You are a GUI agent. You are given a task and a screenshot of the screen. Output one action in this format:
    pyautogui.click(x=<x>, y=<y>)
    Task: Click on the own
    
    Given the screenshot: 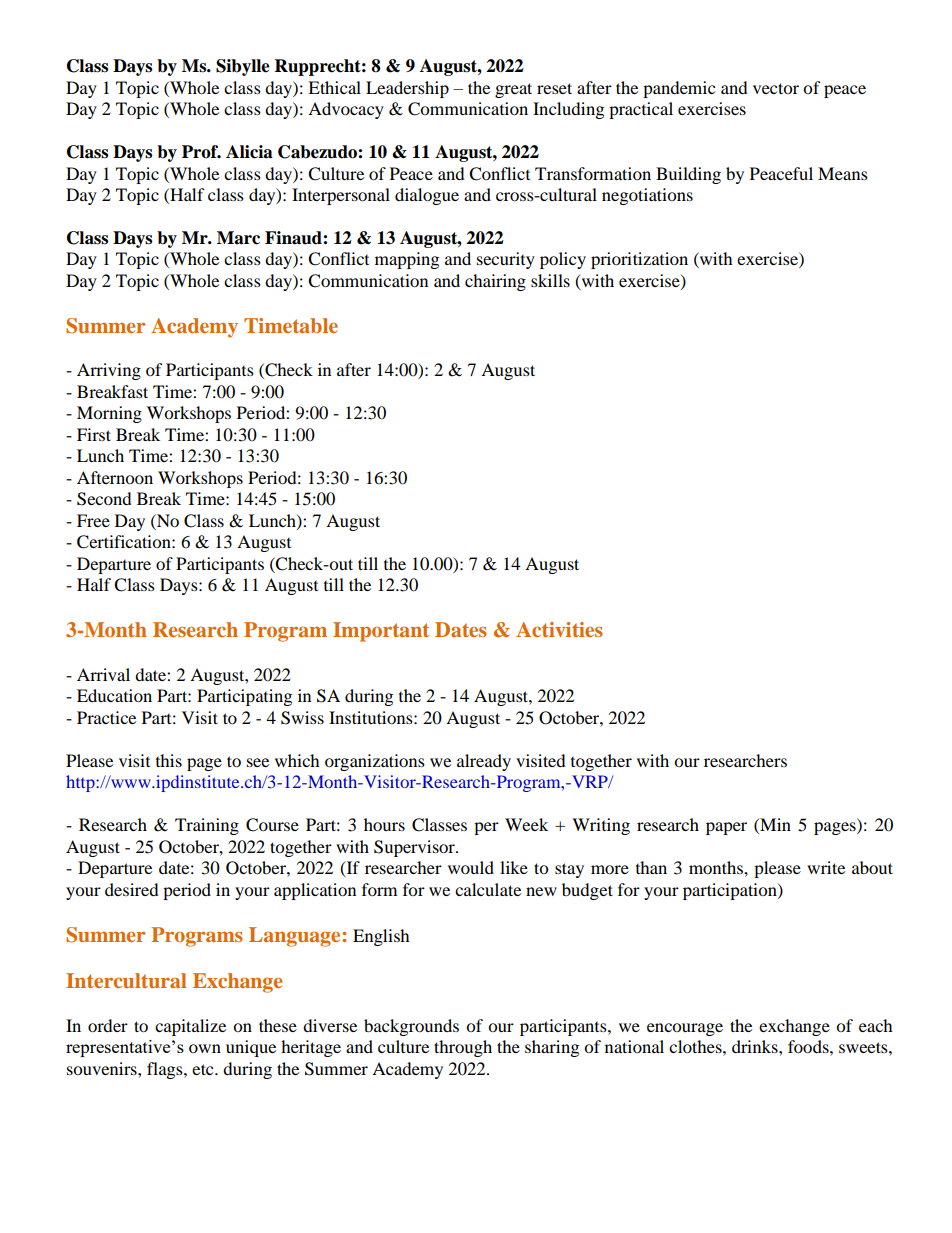 What is the action you would take?
    pyautogui.click(x=205, y=1048)
